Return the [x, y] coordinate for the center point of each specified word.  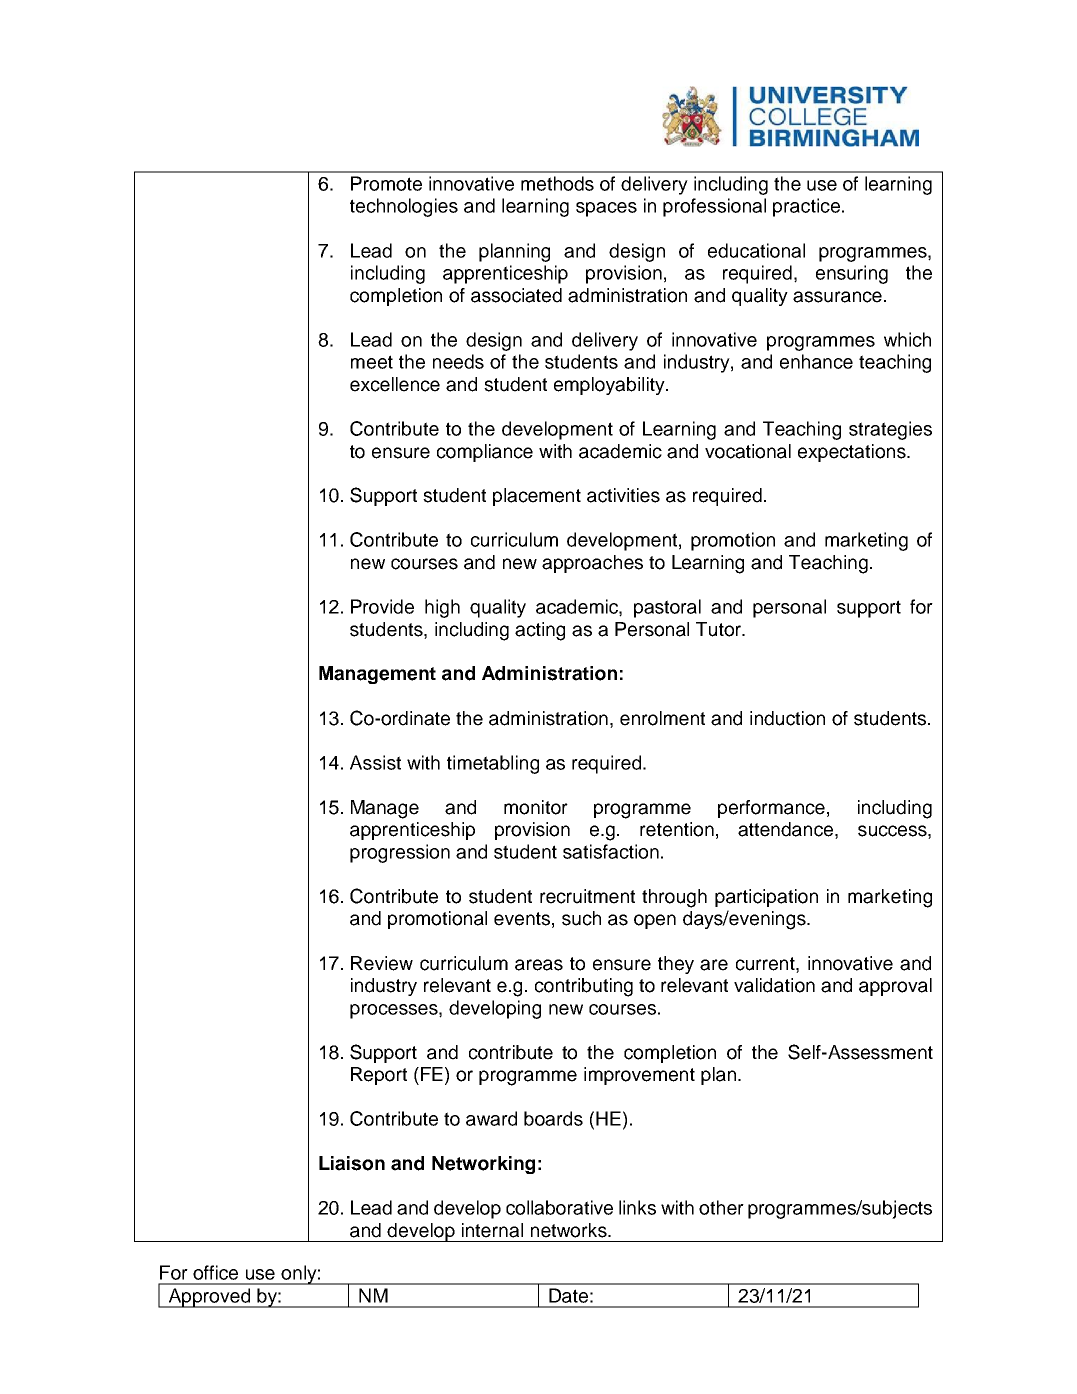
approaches [592, 564]
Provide [382, 606]
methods [557, 183]
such [581, 918]
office [215, 1272]
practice [806, 207]
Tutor [720, 629]
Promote [386, 183]
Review [382, 963]
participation [766, 898]
